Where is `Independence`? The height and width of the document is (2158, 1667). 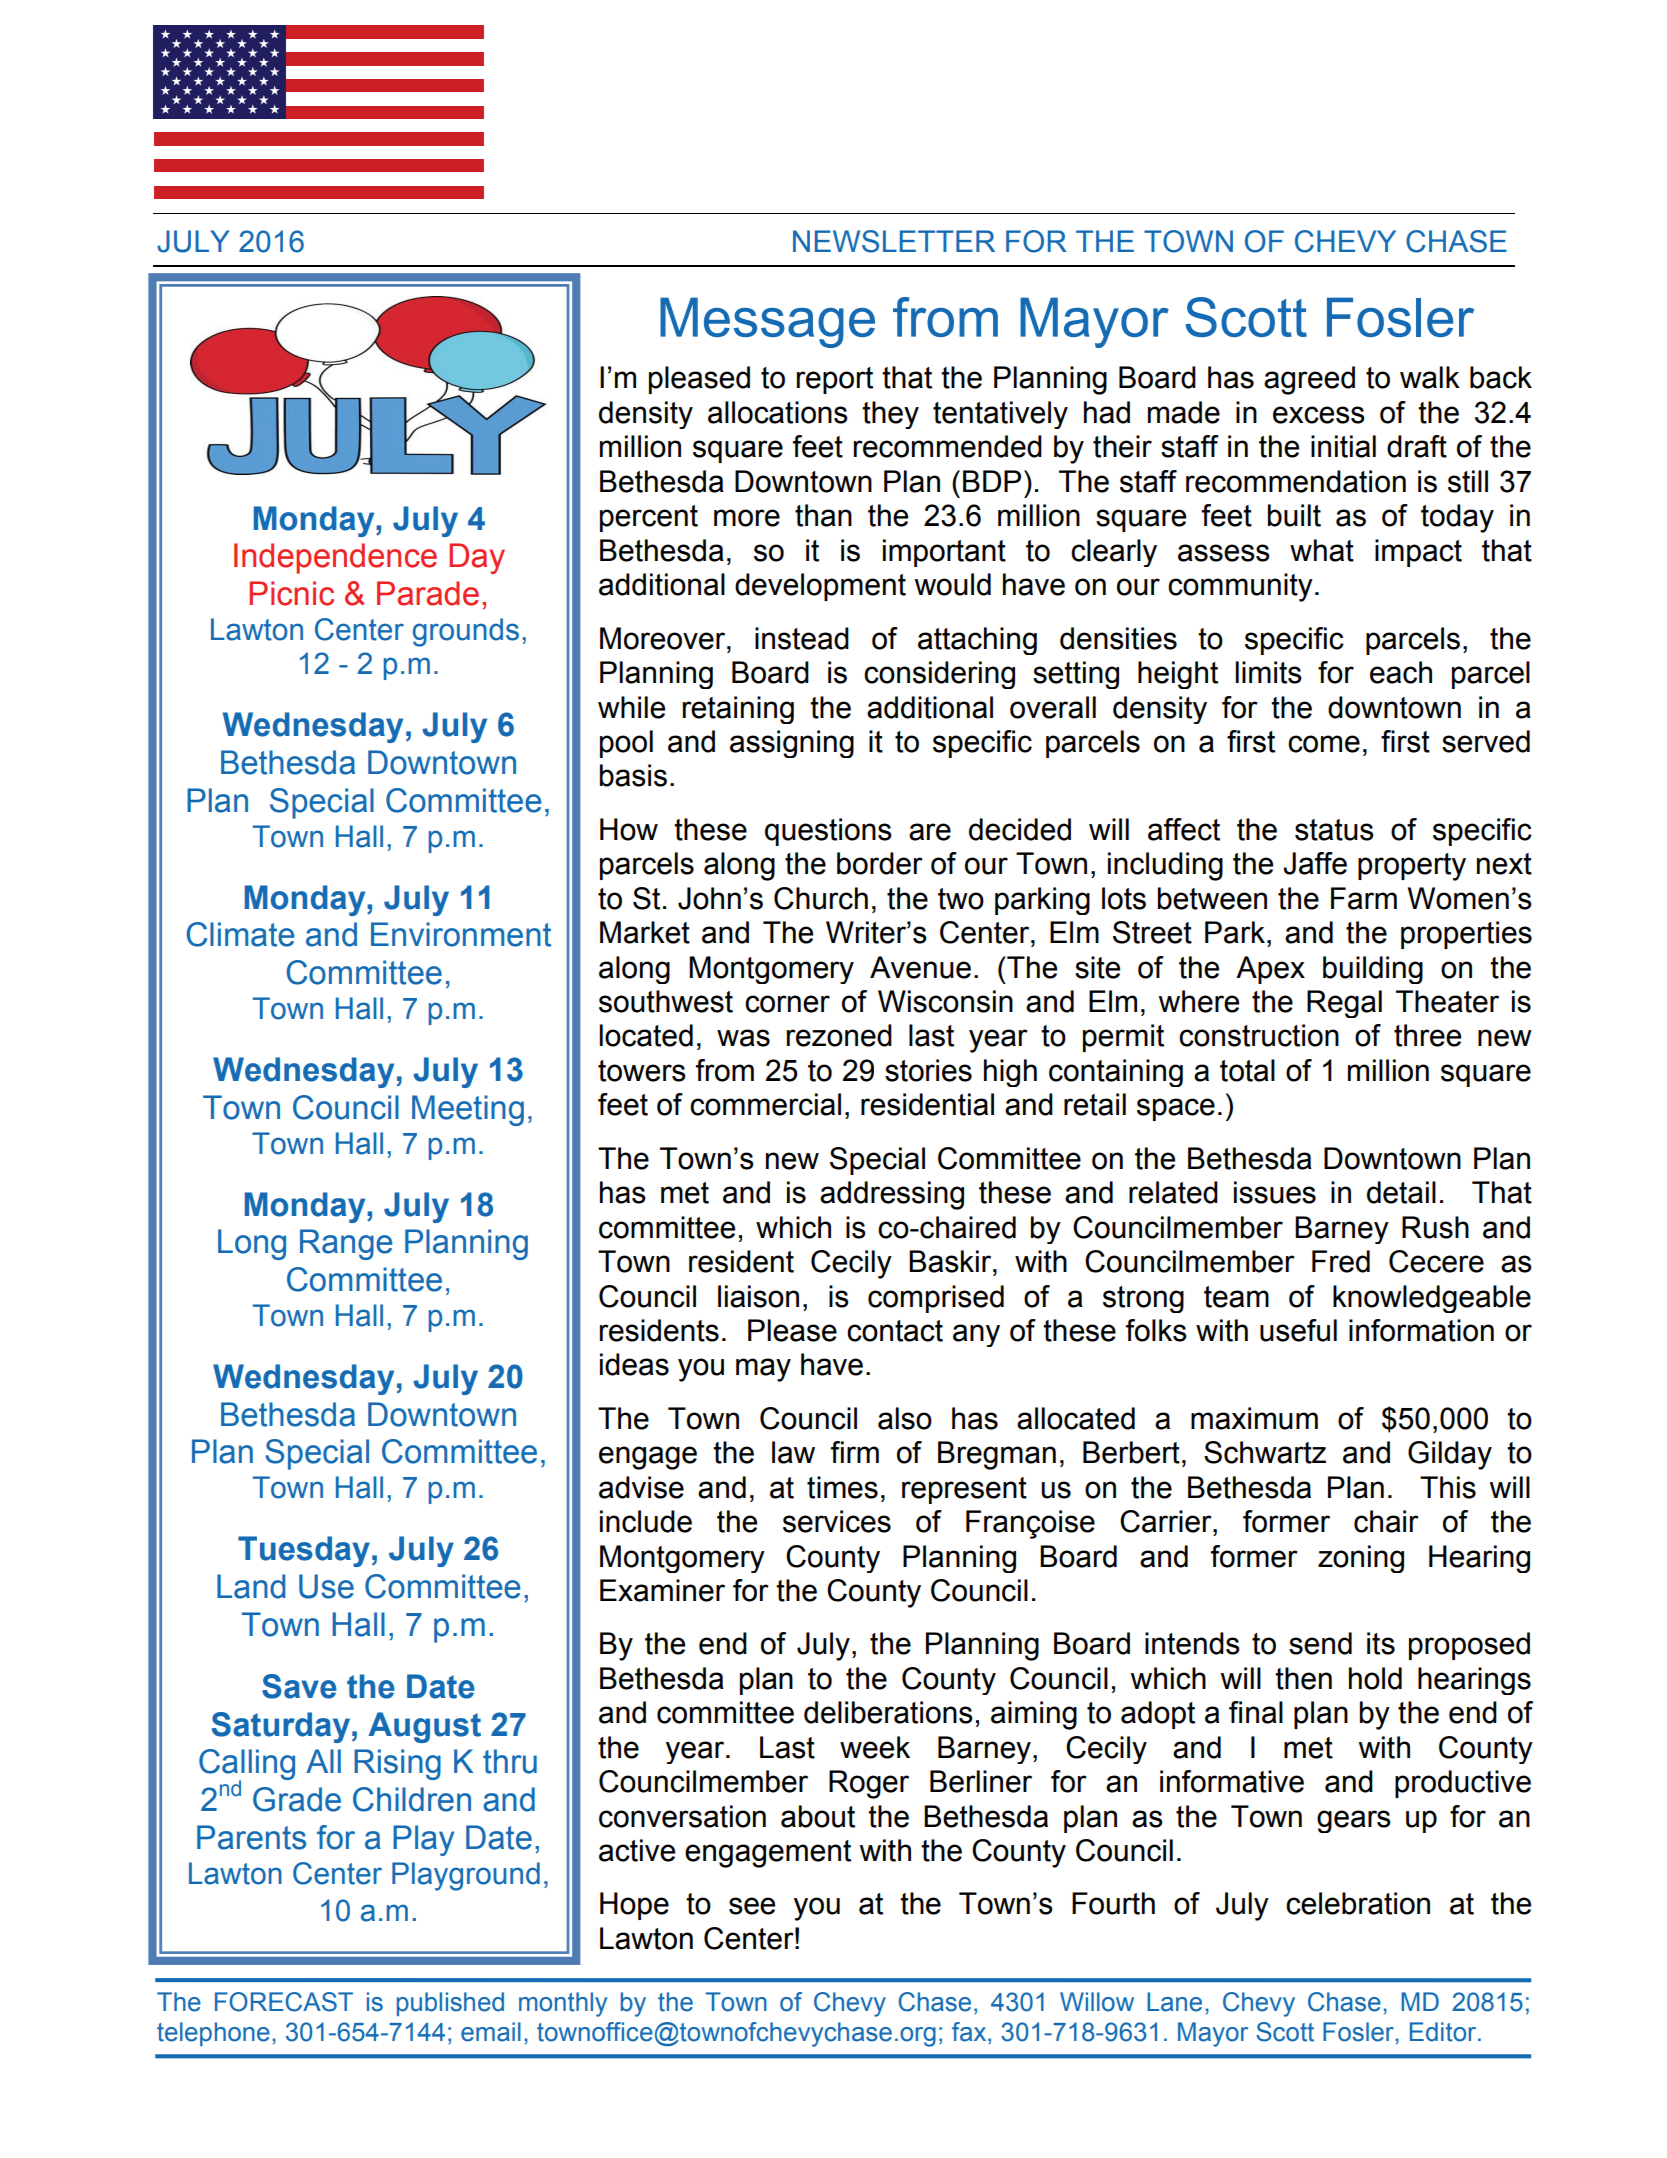 Independence is located at coordinates (335, 558).
